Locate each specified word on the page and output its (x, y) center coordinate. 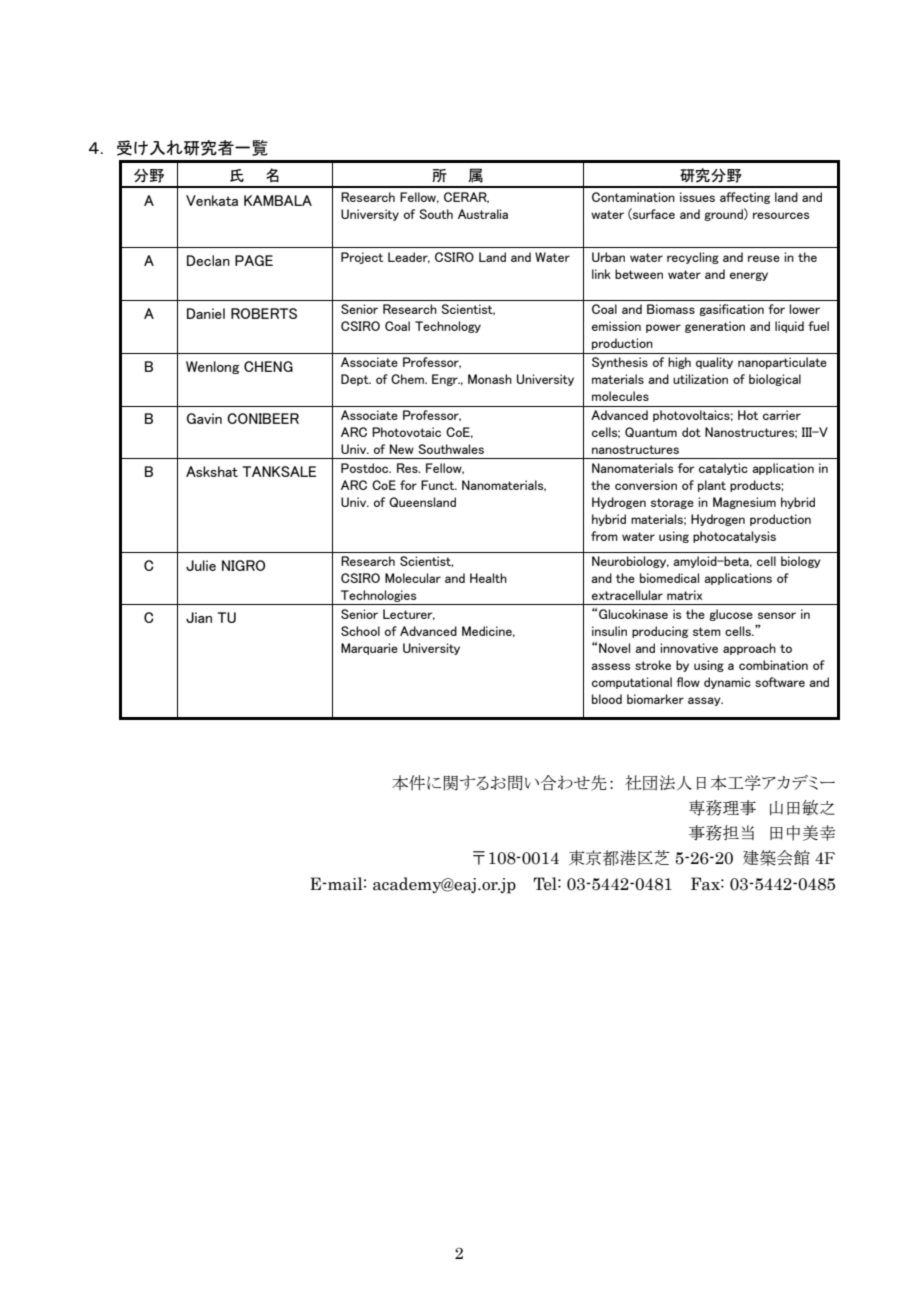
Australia (483, 214)
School (360, 631)
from (604, 536)
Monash (490, 379)
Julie (201, 565)
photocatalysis (734, 537)
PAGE (254, 260)
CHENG (268, 366)
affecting (745, 198)
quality (714, 363)
